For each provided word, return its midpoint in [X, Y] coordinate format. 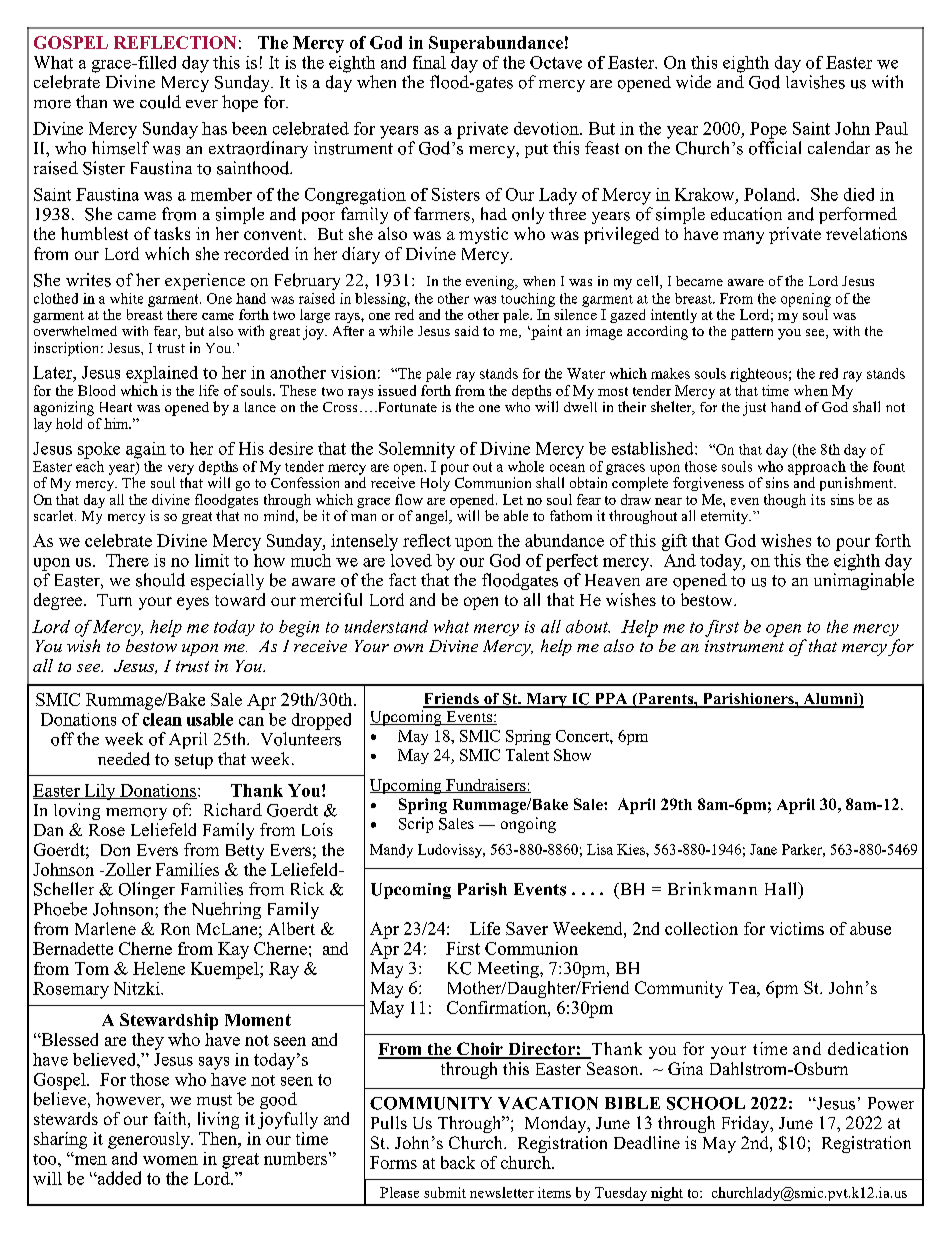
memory [136, 814]
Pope [768, 130]
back [458, 1162]
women [170, 1160]
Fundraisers [486, 786]
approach [817, 468]
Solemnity [417, 450]
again [146, 450]
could [160, 102]
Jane [763, 849]
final [429, 62]
